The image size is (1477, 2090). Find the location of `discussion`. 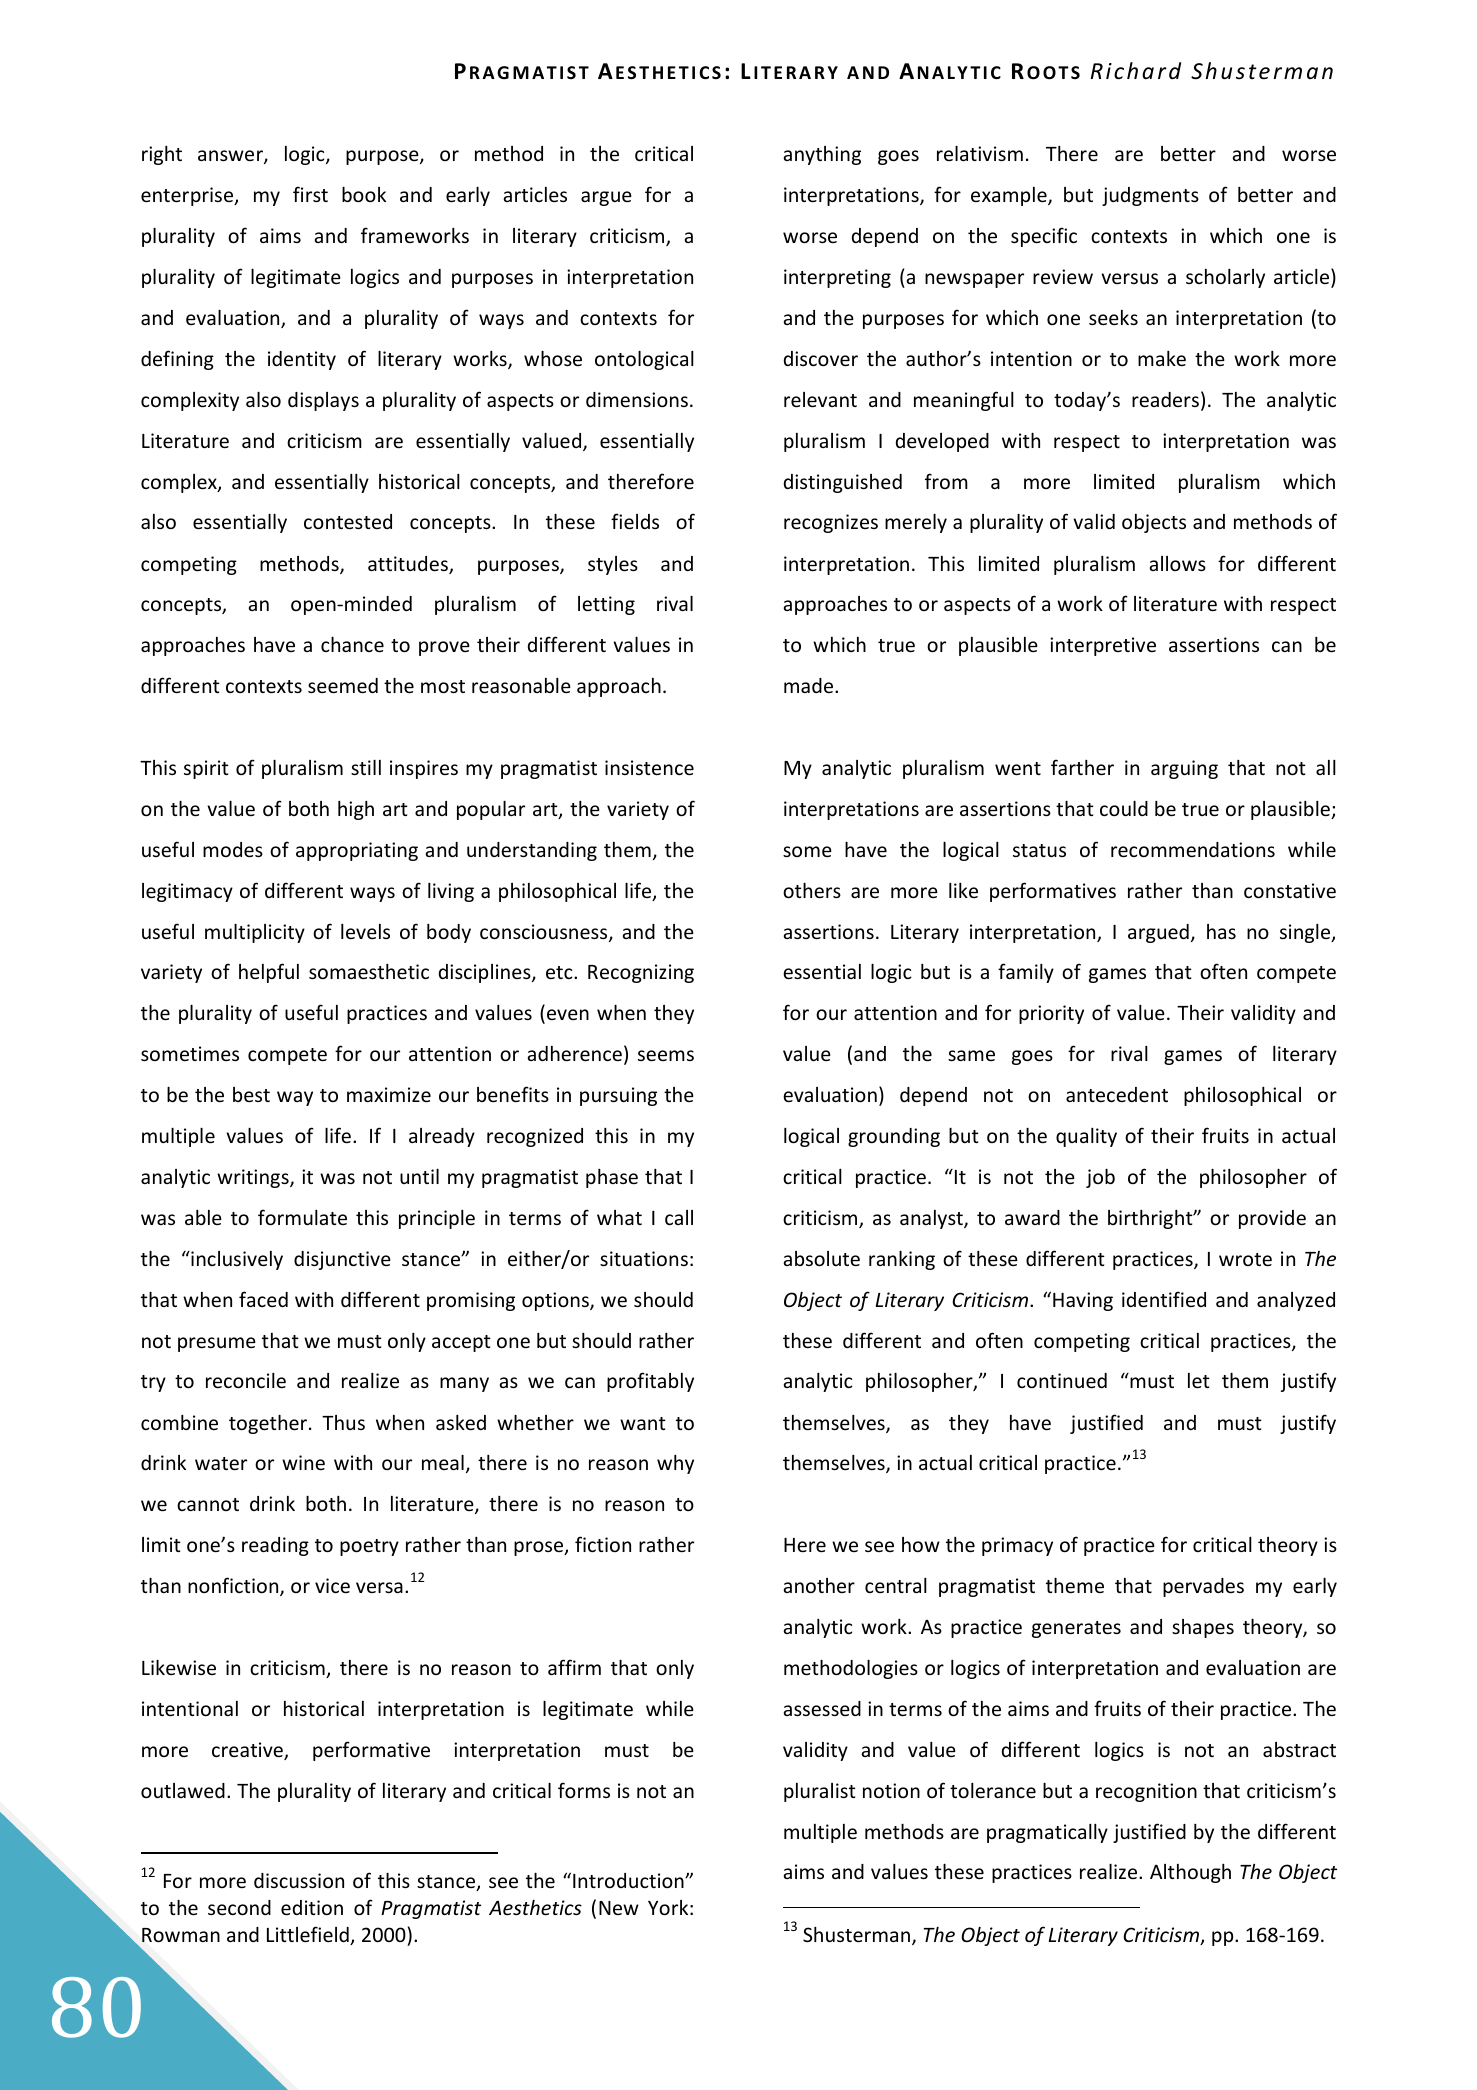

discussion is located at coordinates (299, 1880).
